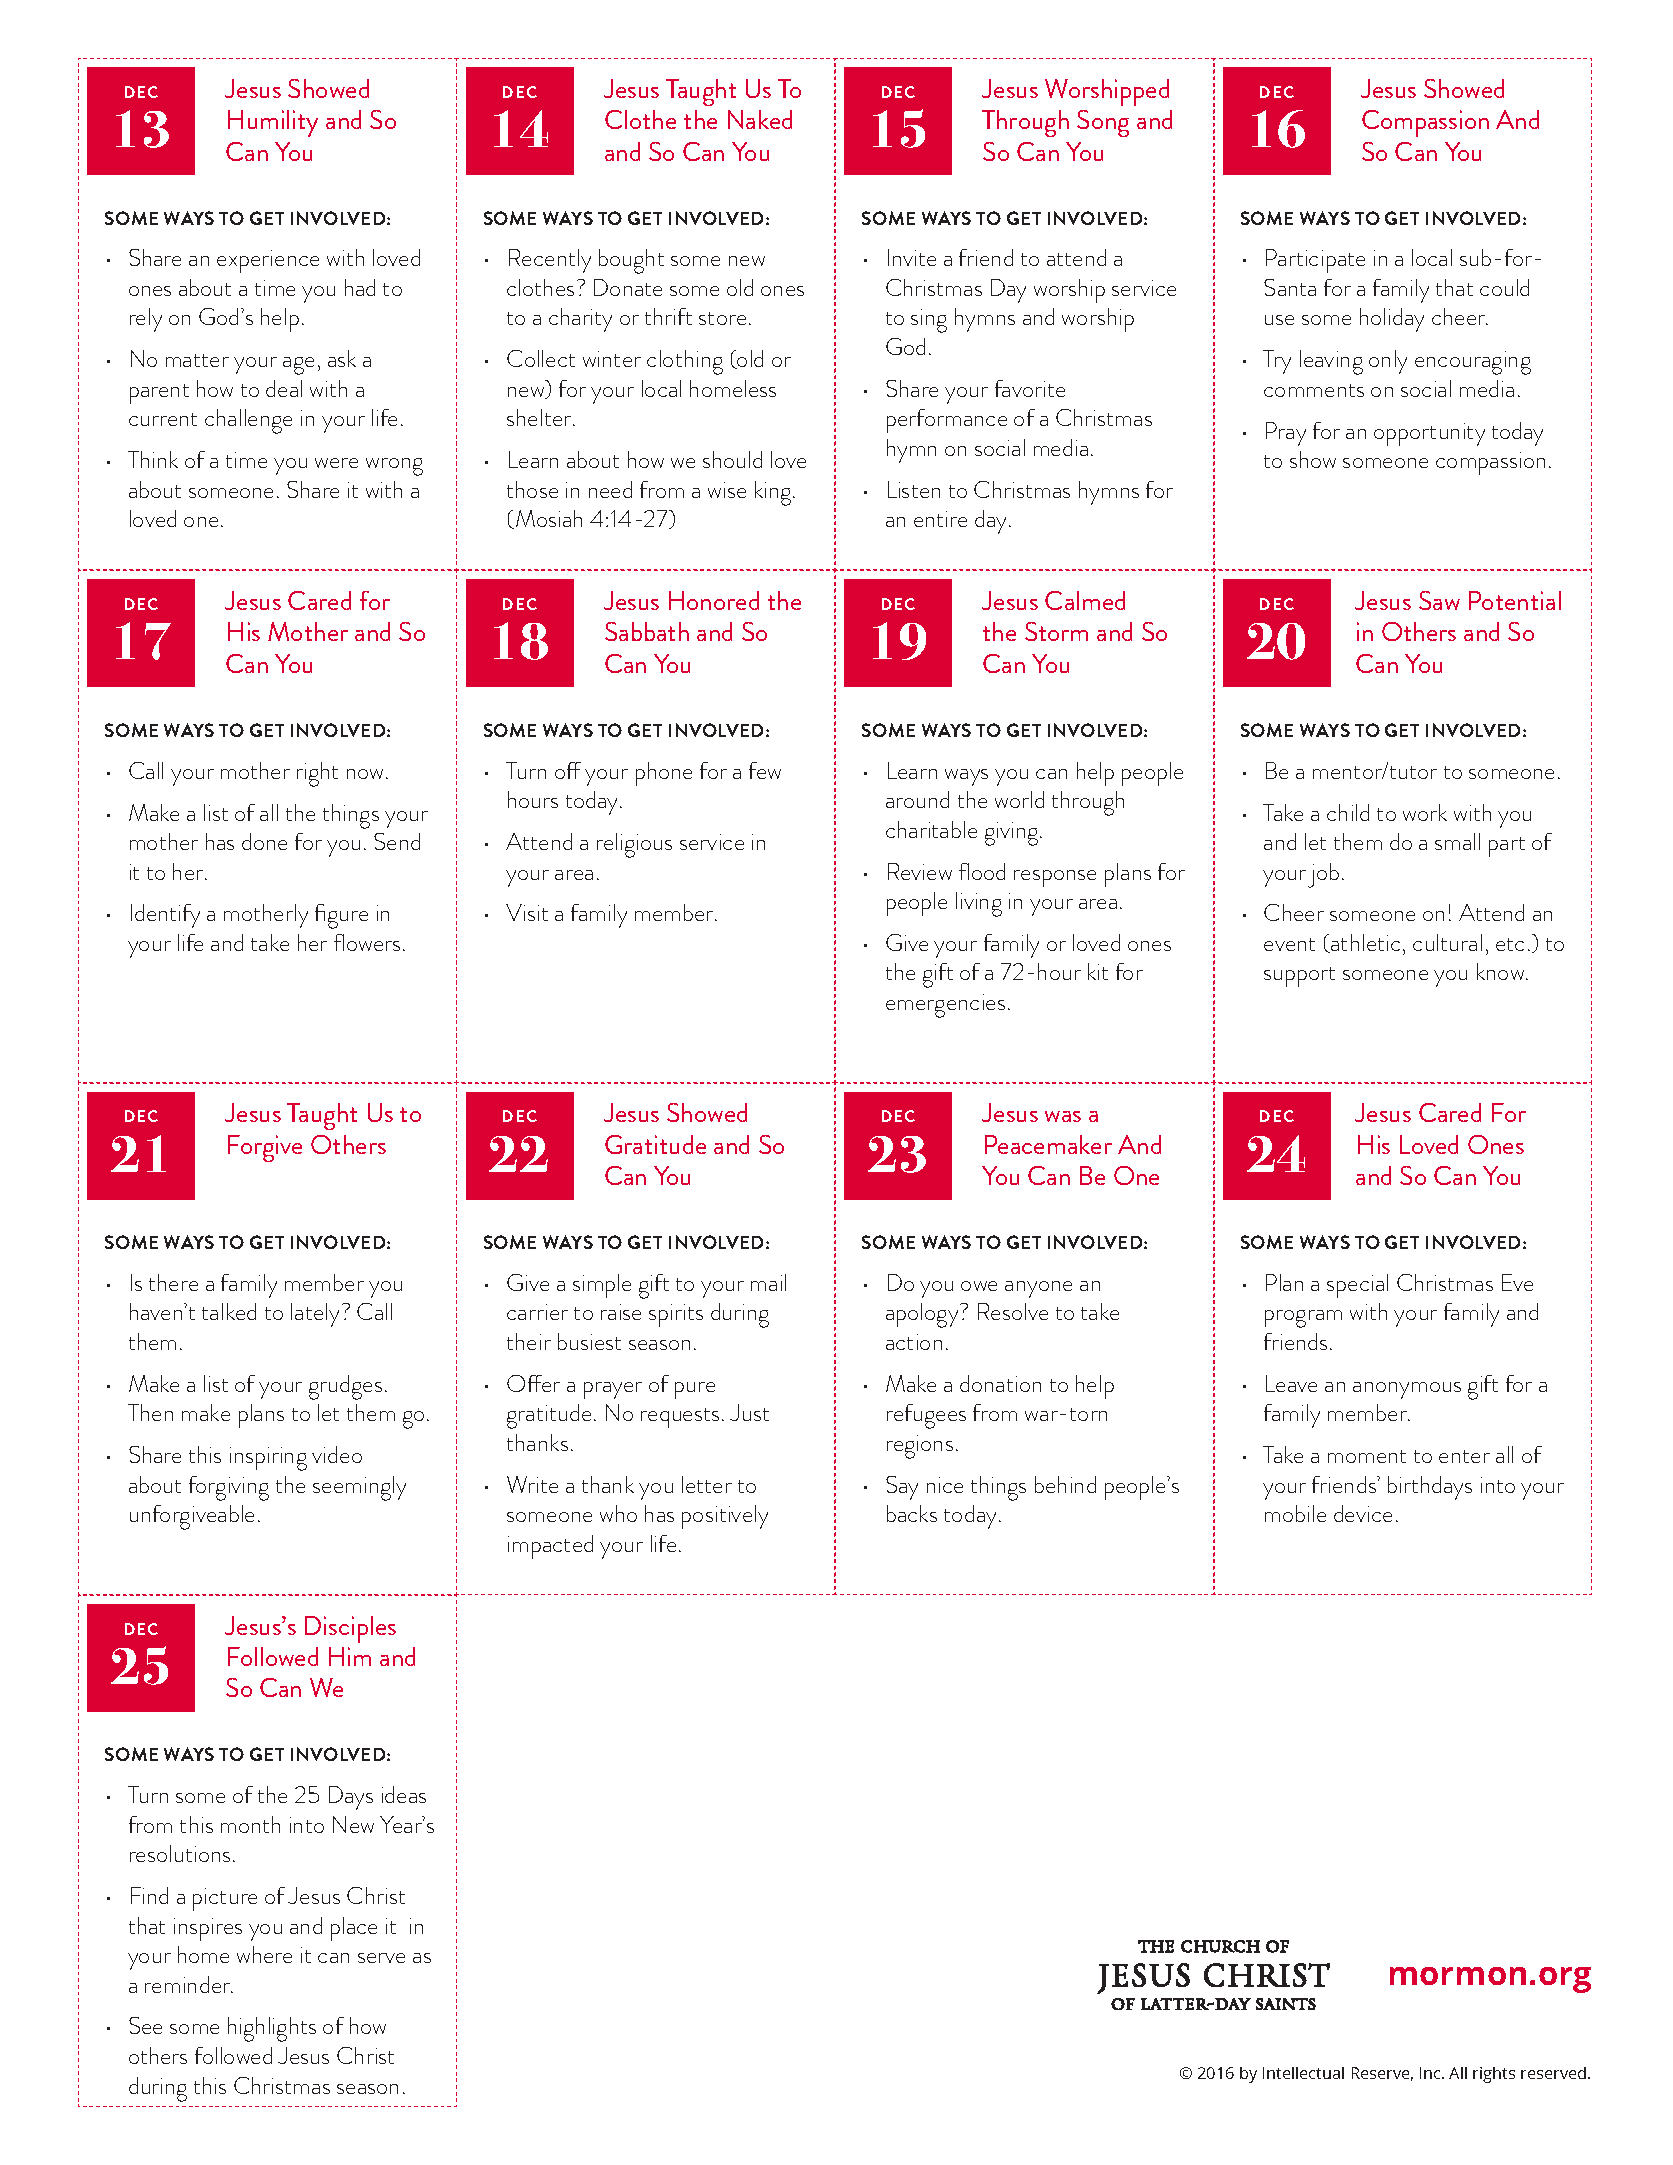 This page has height=2165, width=1673. What do you see at coordinates (272, 2029) in the page?
I see `highlights` at bounding box center [272, 2029].
